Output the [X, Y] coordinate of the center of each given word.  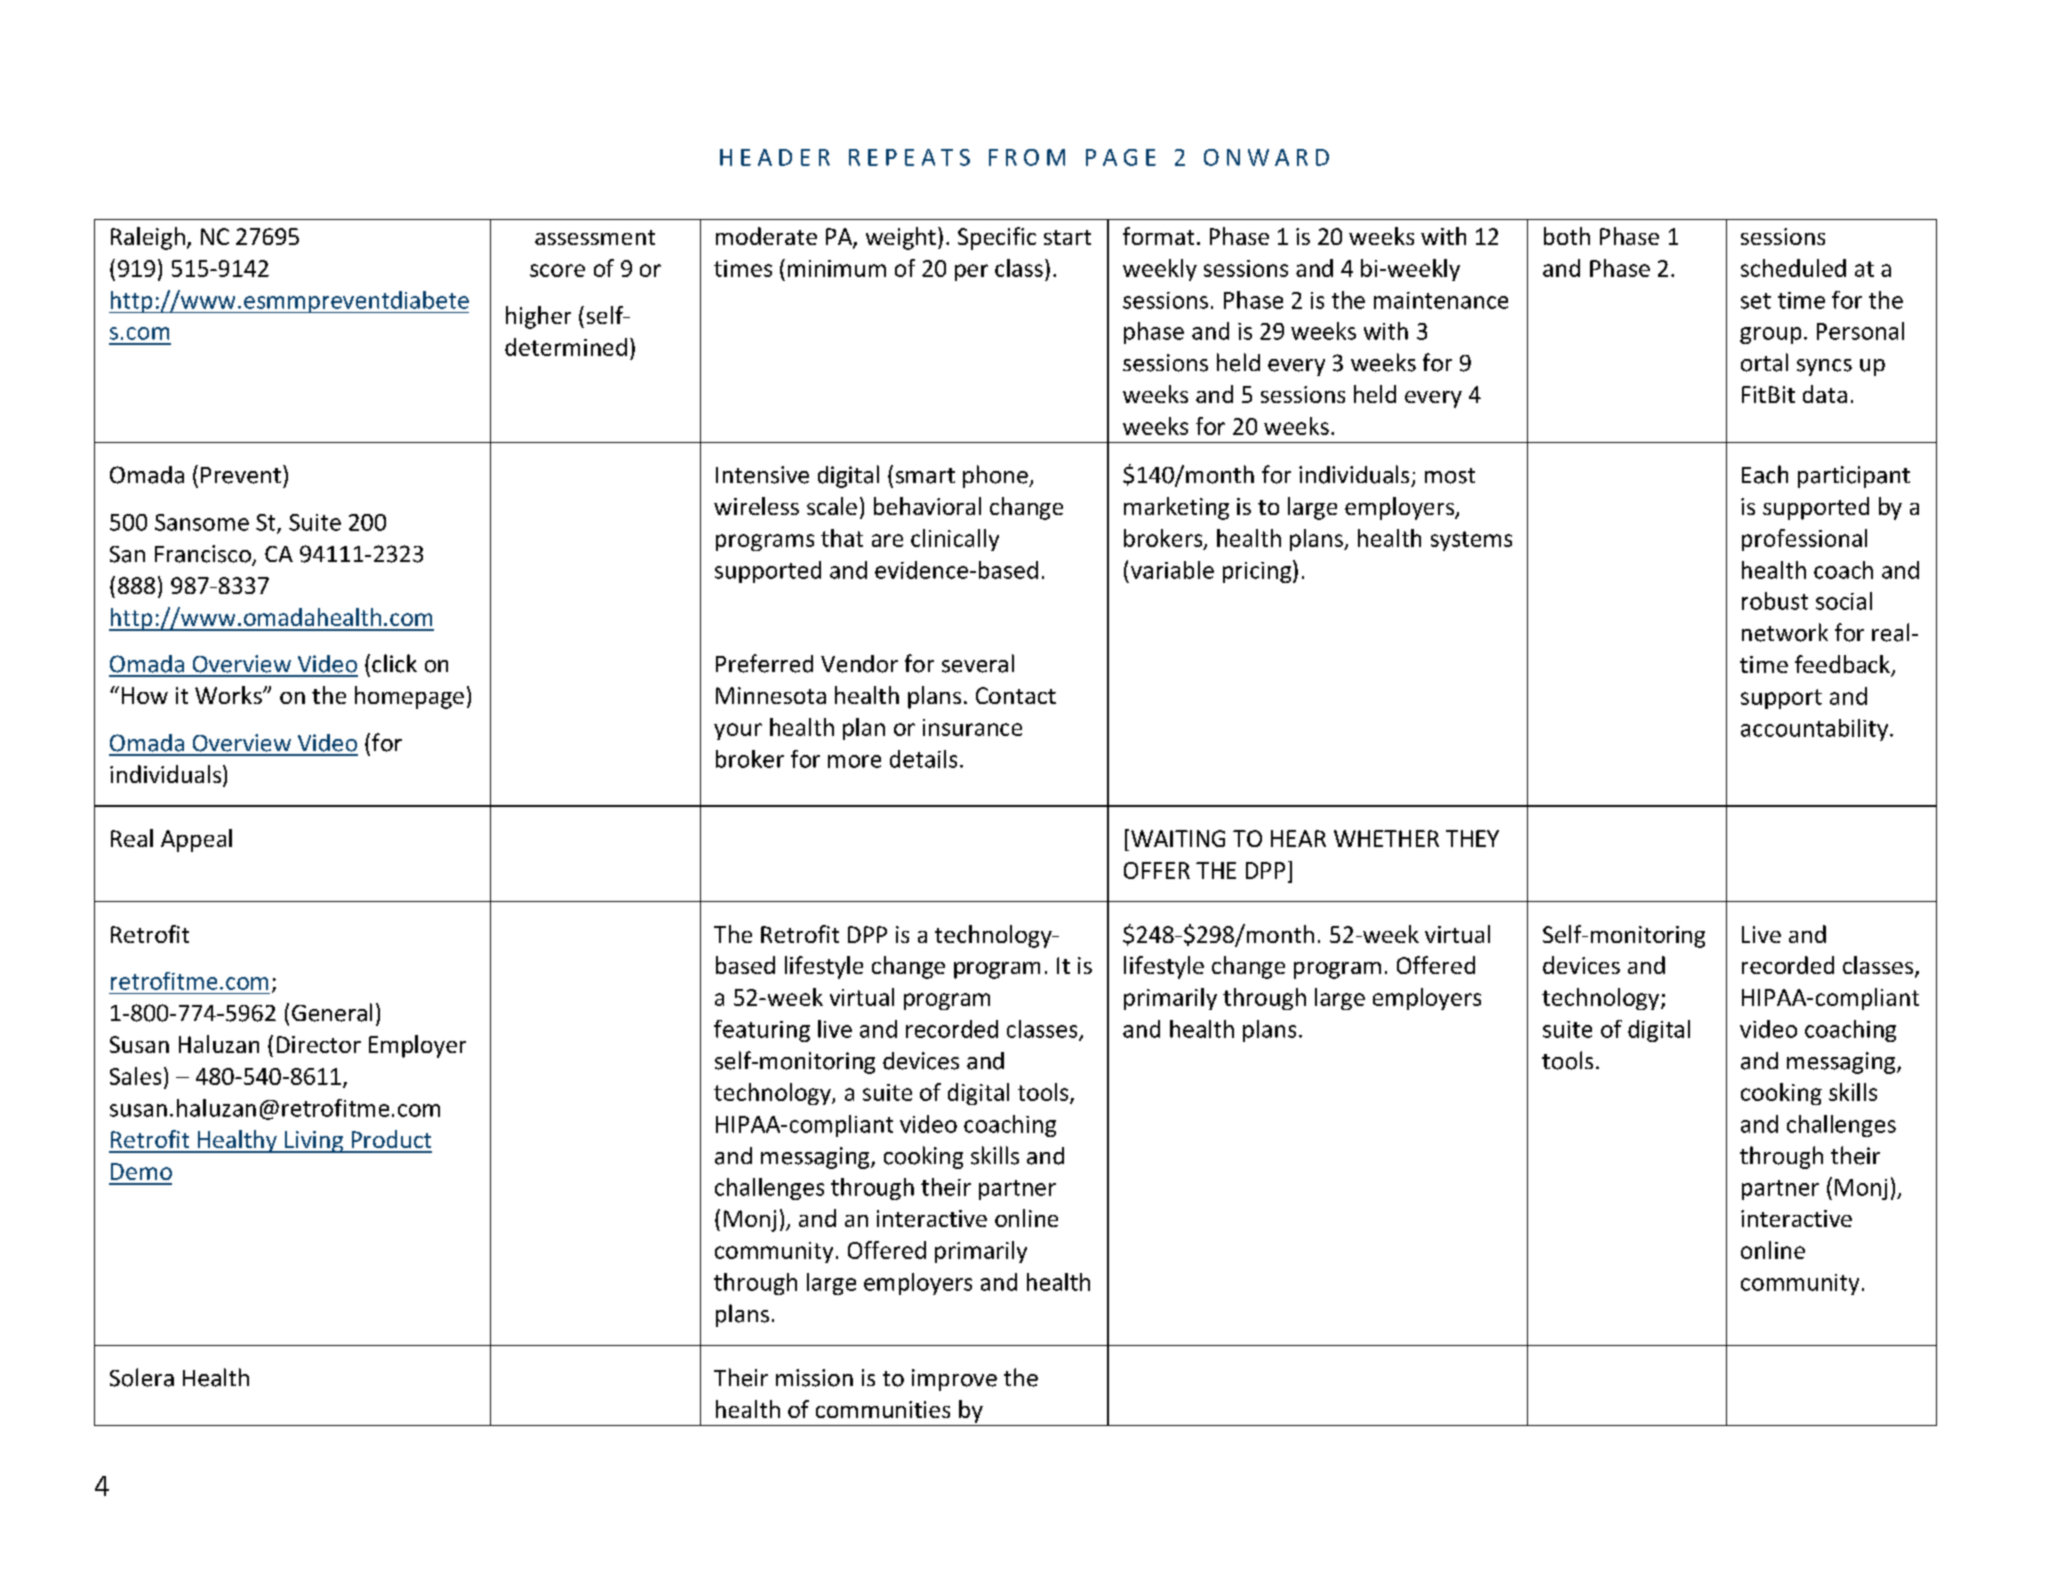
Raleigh [148, 238]
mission [814, 1378]
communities [883, 1409]
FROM [1027, 157]
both [1567, 236]
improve [954, 1380]
